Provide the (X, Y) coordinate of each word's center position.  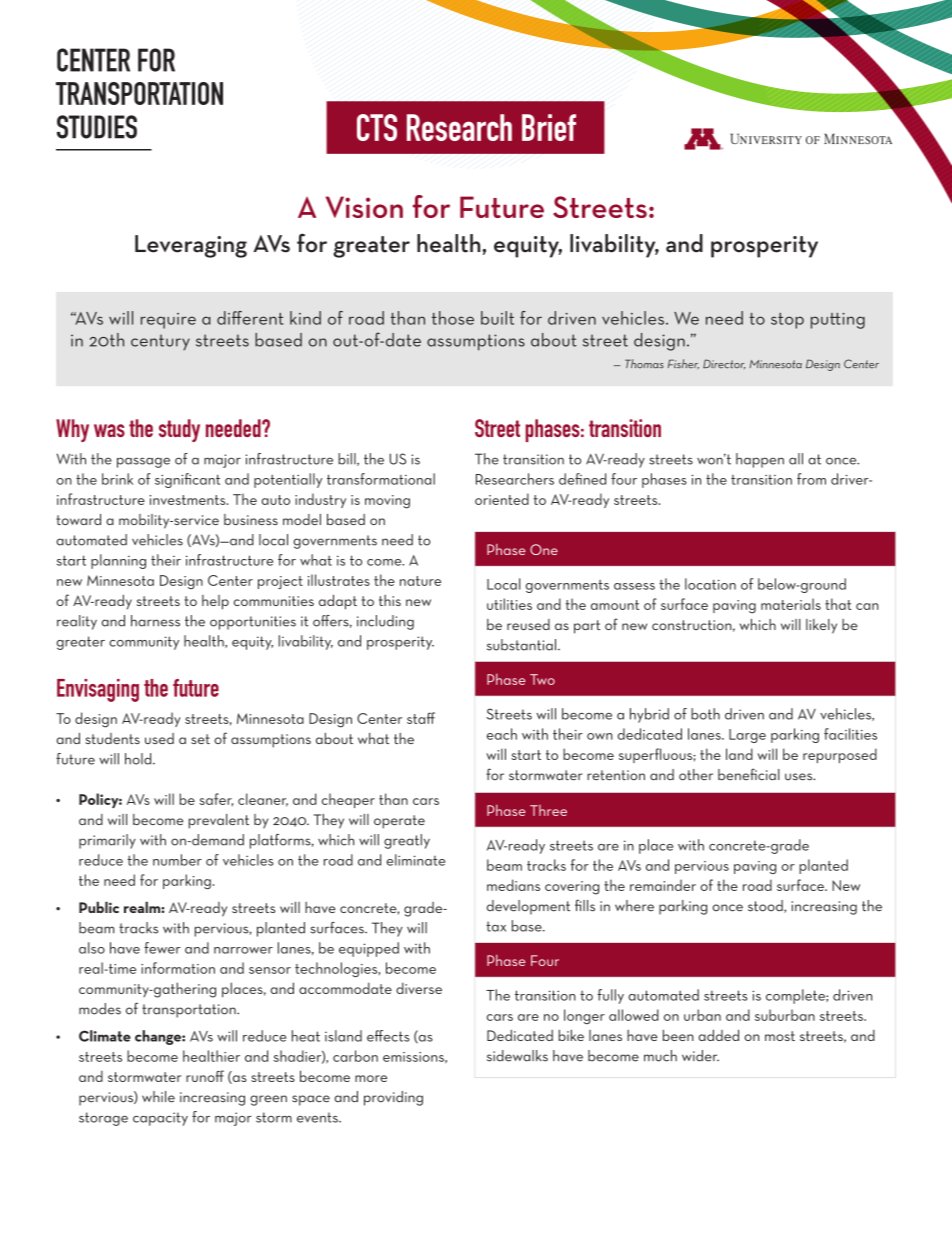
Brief (549, 127)
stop (787, 321)
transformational (381, 479)
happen (760, 460)
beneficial (749, 774)
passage (143, 462)
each (502, 734)
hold (139, 759)
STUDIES (97, 127)
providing (393, 1098)
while (158, 1097)
